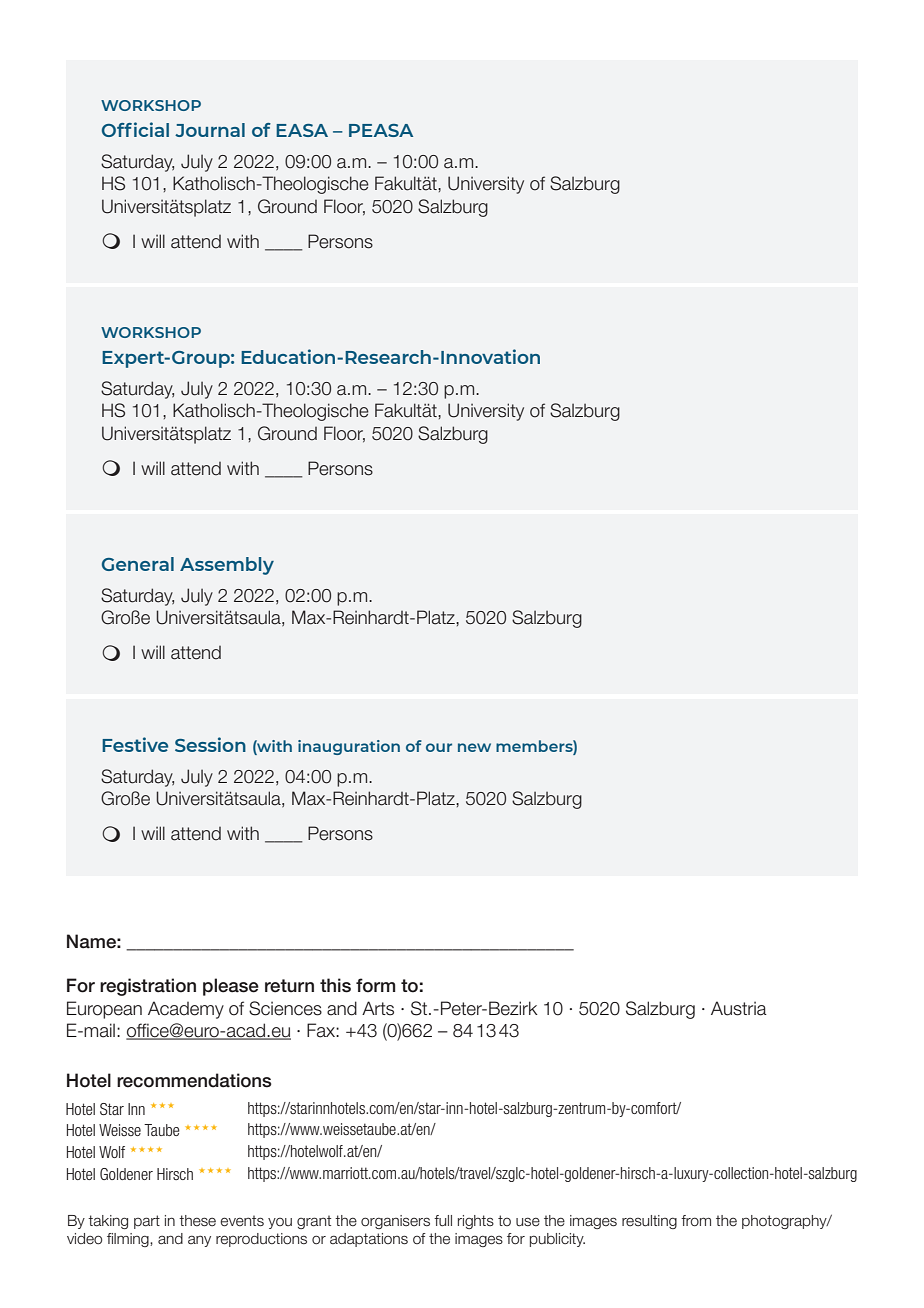  What do you see at coordinates (739, 1008) in the screenshot?
I see `Austria` at bounding box center [739, 1008].
